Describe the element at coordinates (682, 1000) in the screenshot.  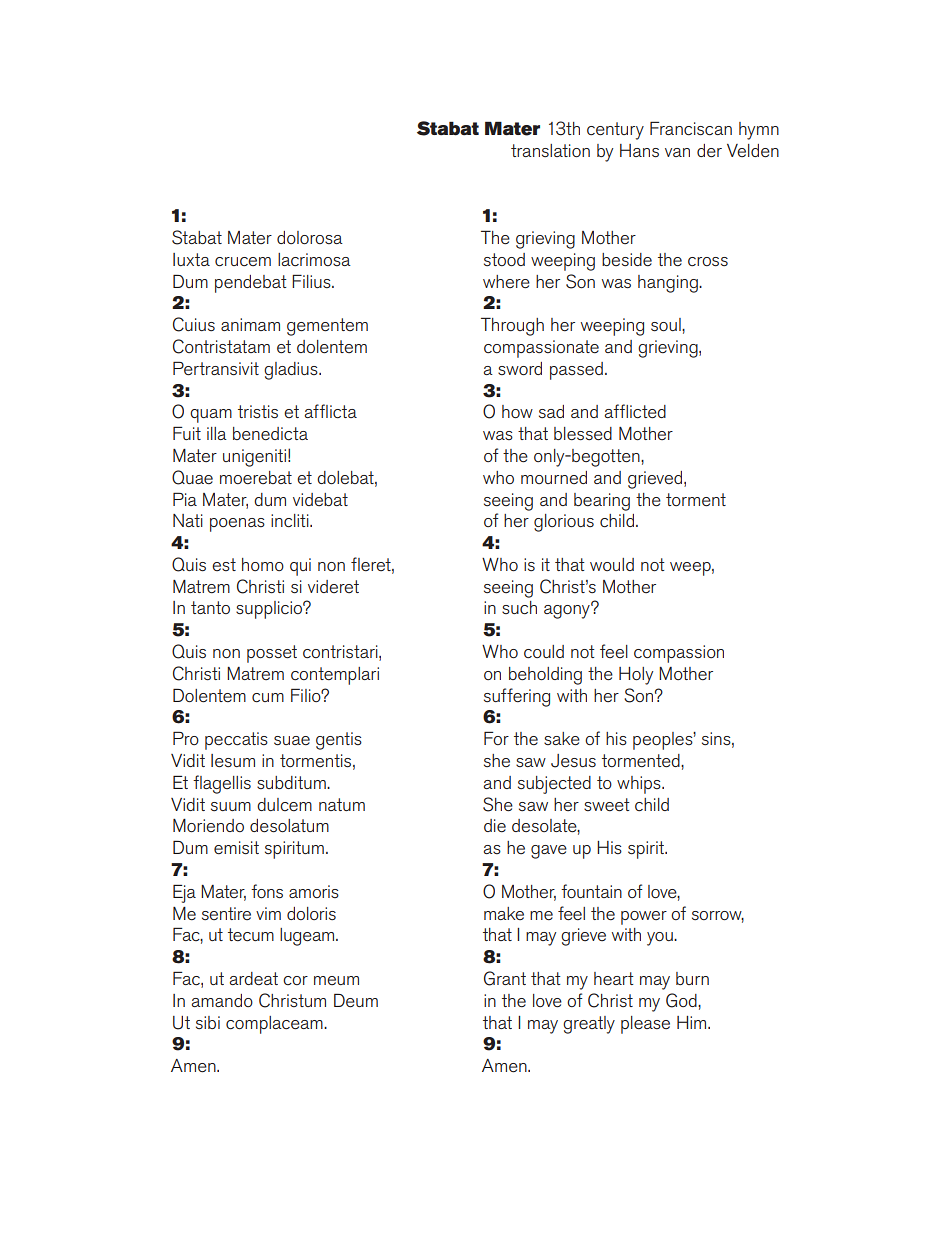
I see `God` at that location.
